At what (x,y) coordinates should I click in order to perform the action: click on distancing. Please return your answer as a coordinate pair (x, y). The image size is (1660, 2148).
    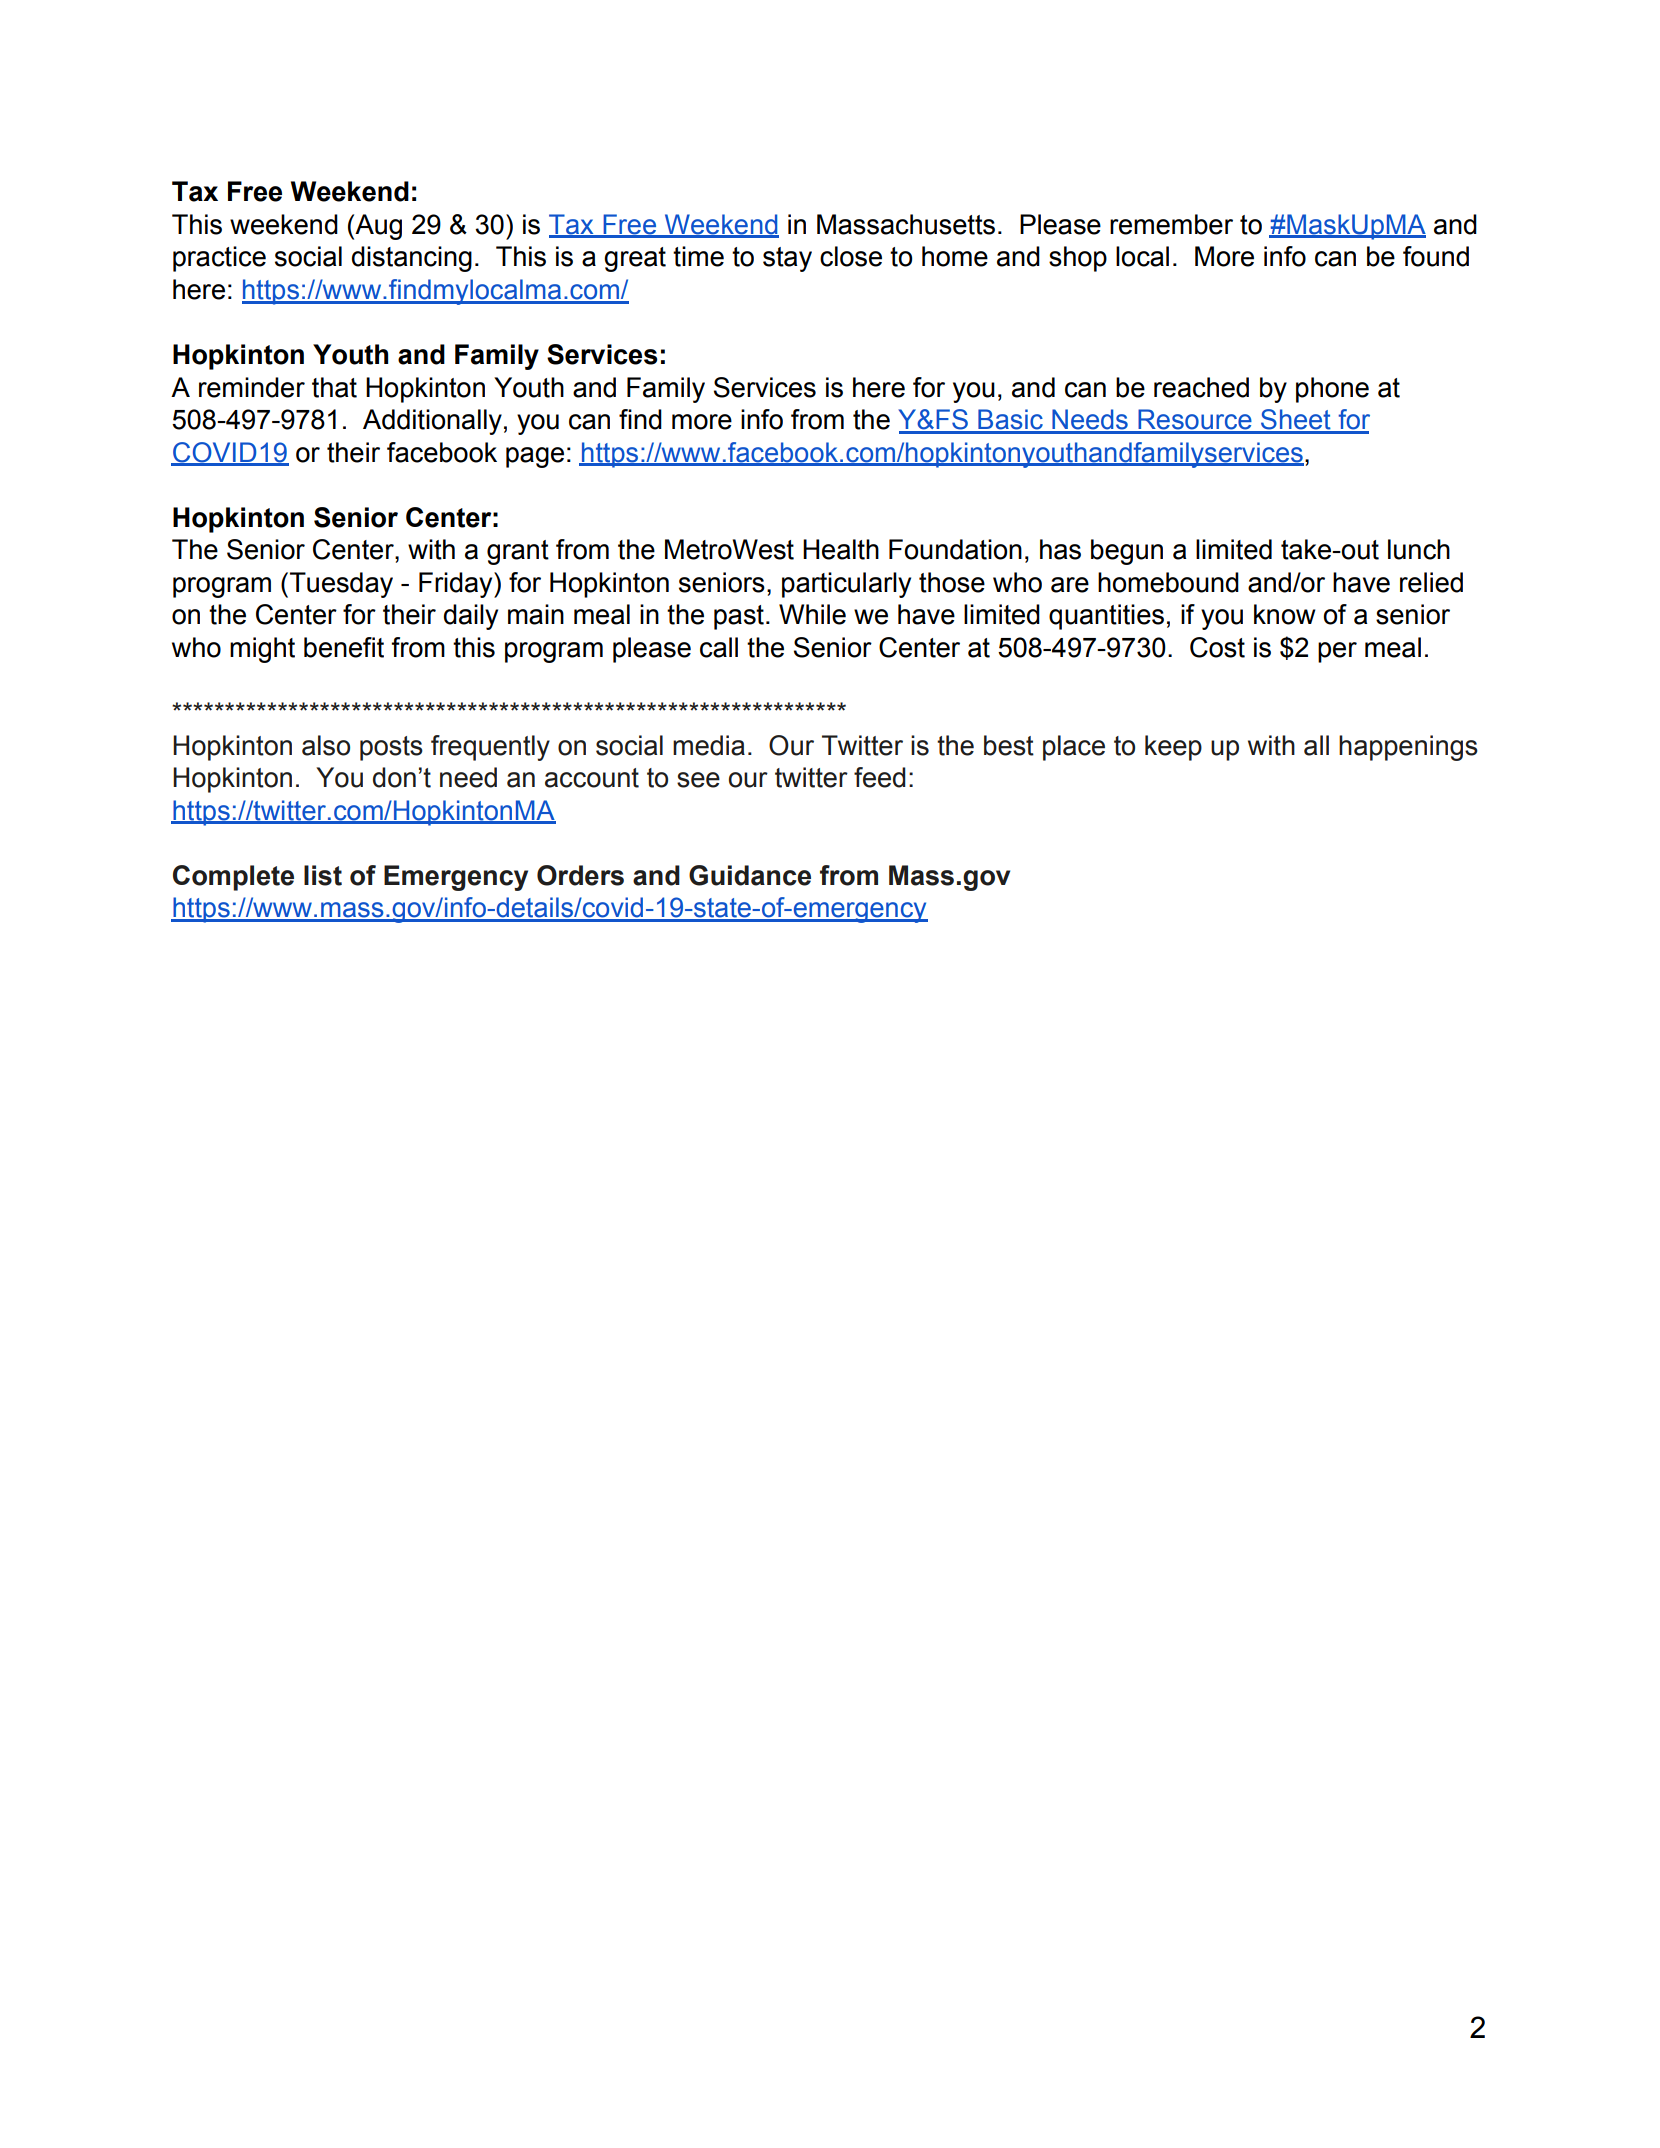
    Looking at the image, I should click on (412, 259).
